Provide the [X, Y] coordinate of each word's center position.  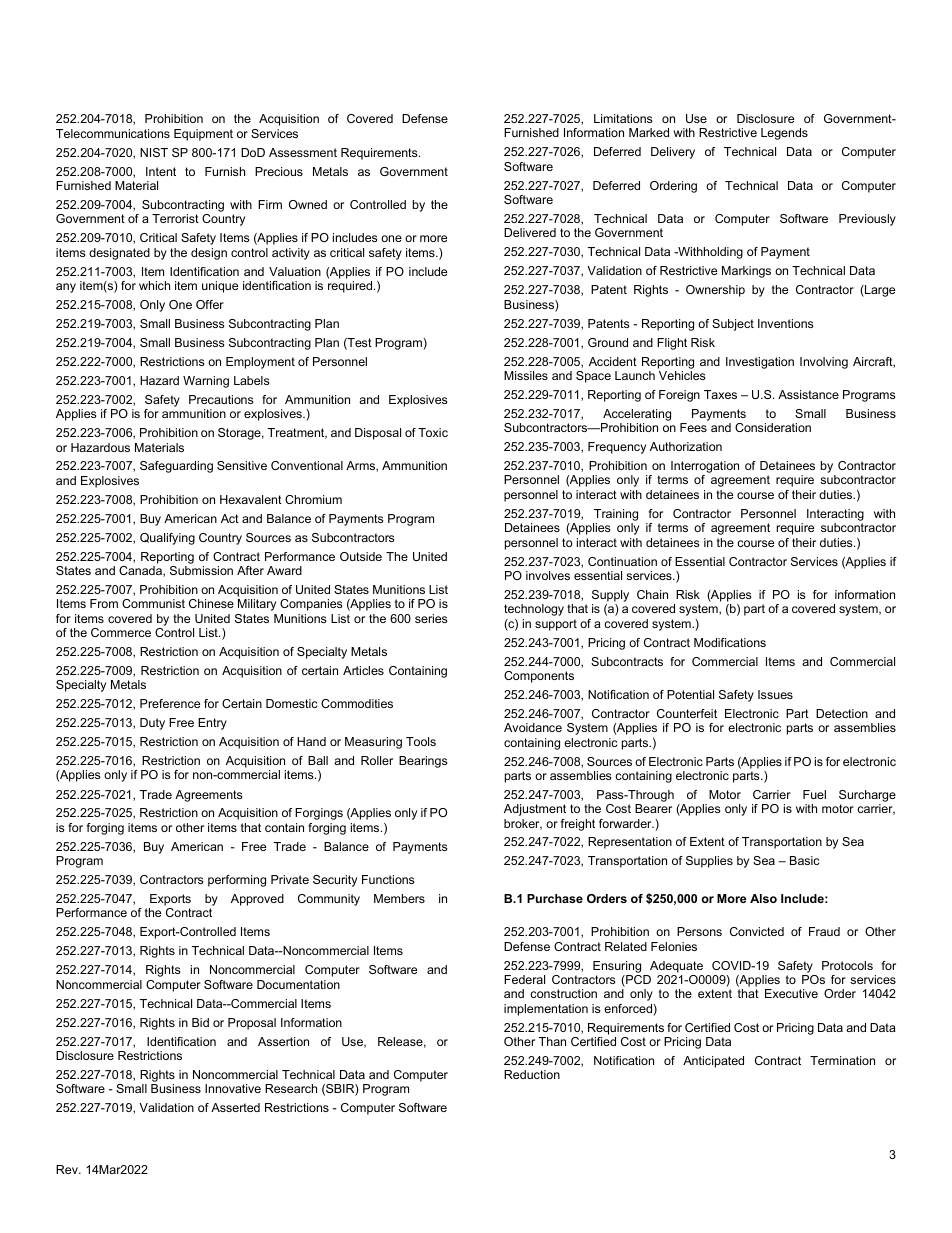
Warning [206, 382]
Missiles [526, 375]
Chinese [211, 603]
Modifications [730, 642]
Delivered [530, 232]
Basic [804, 860]
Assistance [808, 394]
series [431, 618]
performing [237, 881]
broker [523, 824]
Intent [161, 171]
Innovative [233, 1088]
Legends [784, 134]
